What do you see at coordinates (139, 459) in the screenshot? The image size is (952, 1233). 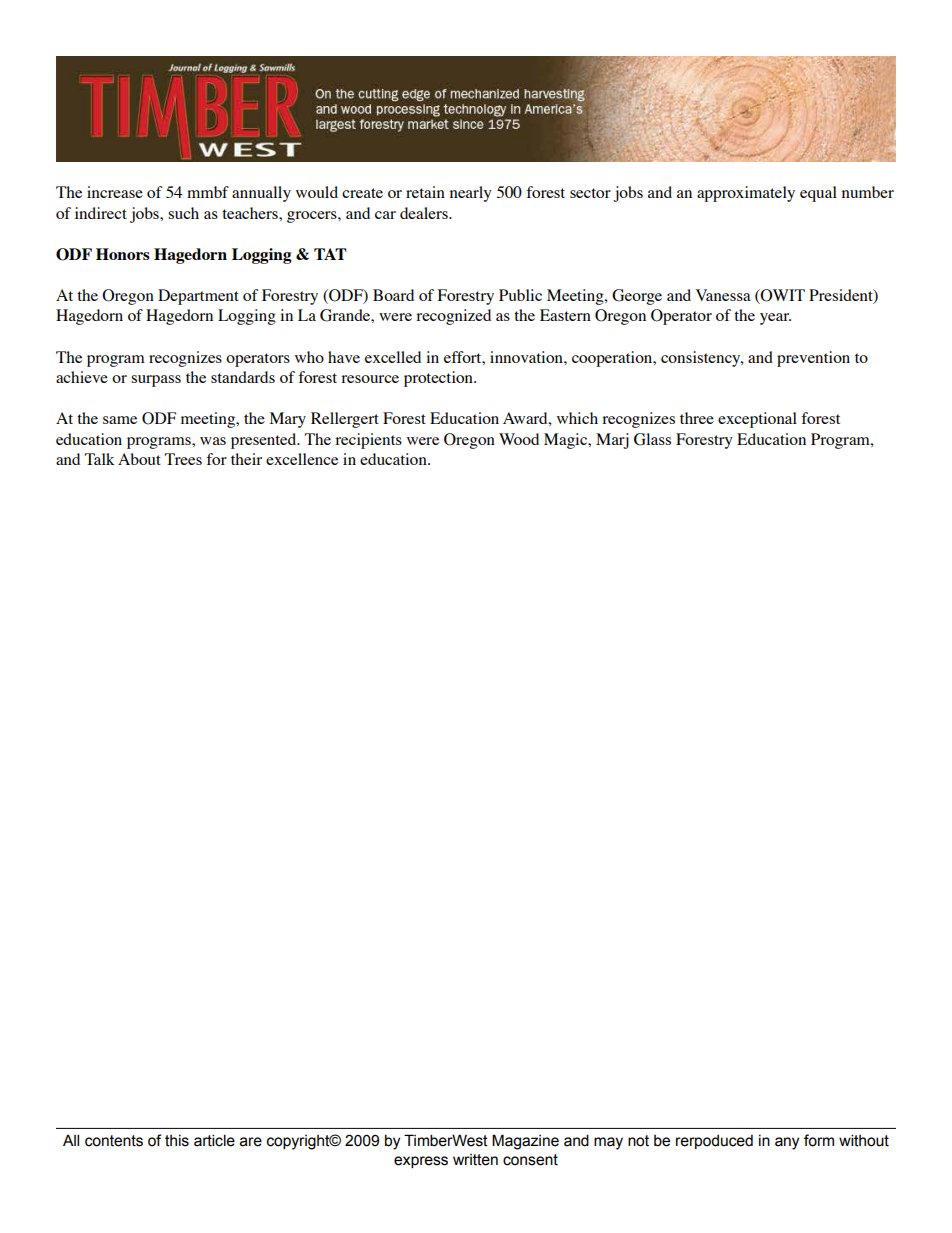 I see `About` at bounding box center [139, 459].
